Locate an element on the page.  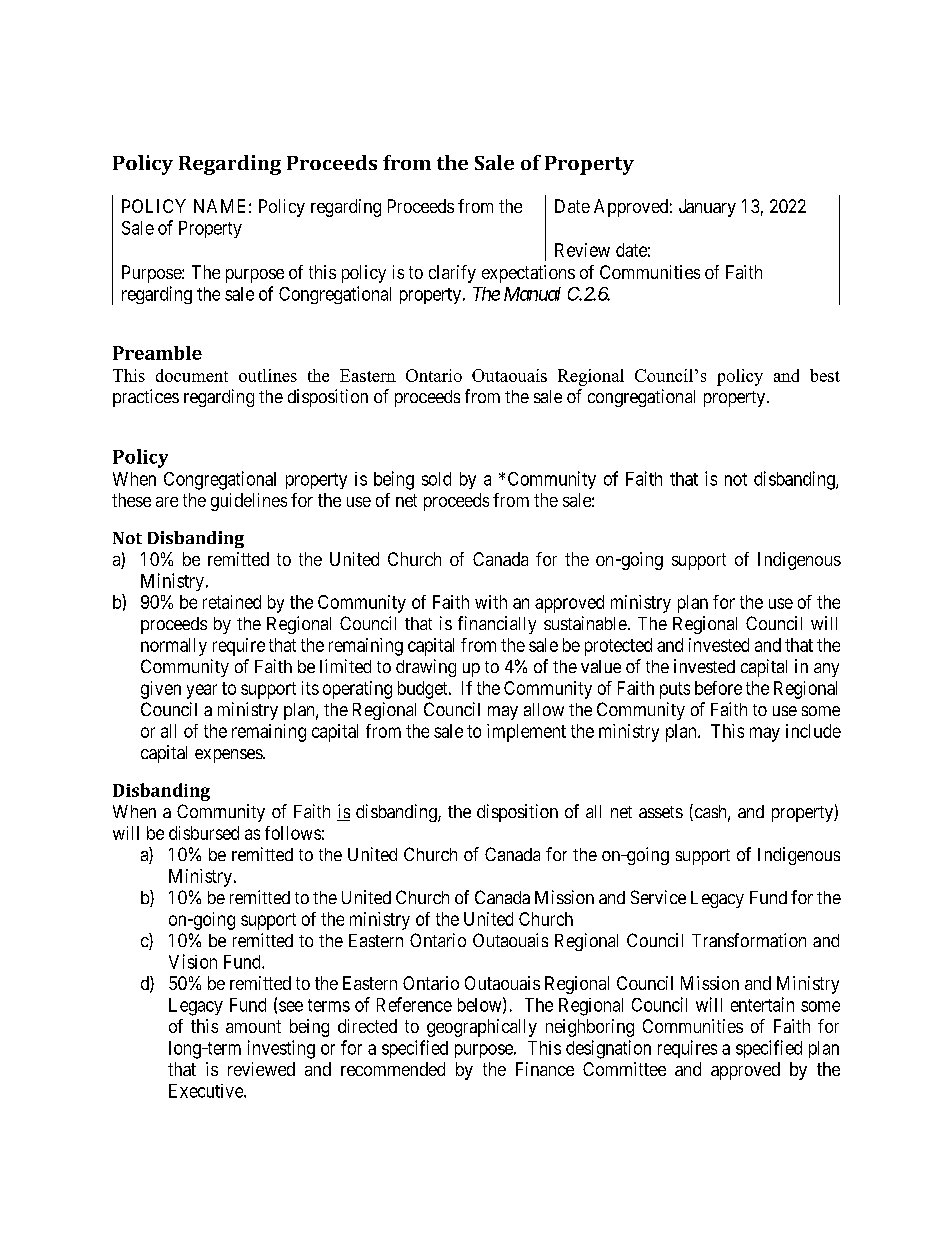
best is located at coordinates (825, 375).
